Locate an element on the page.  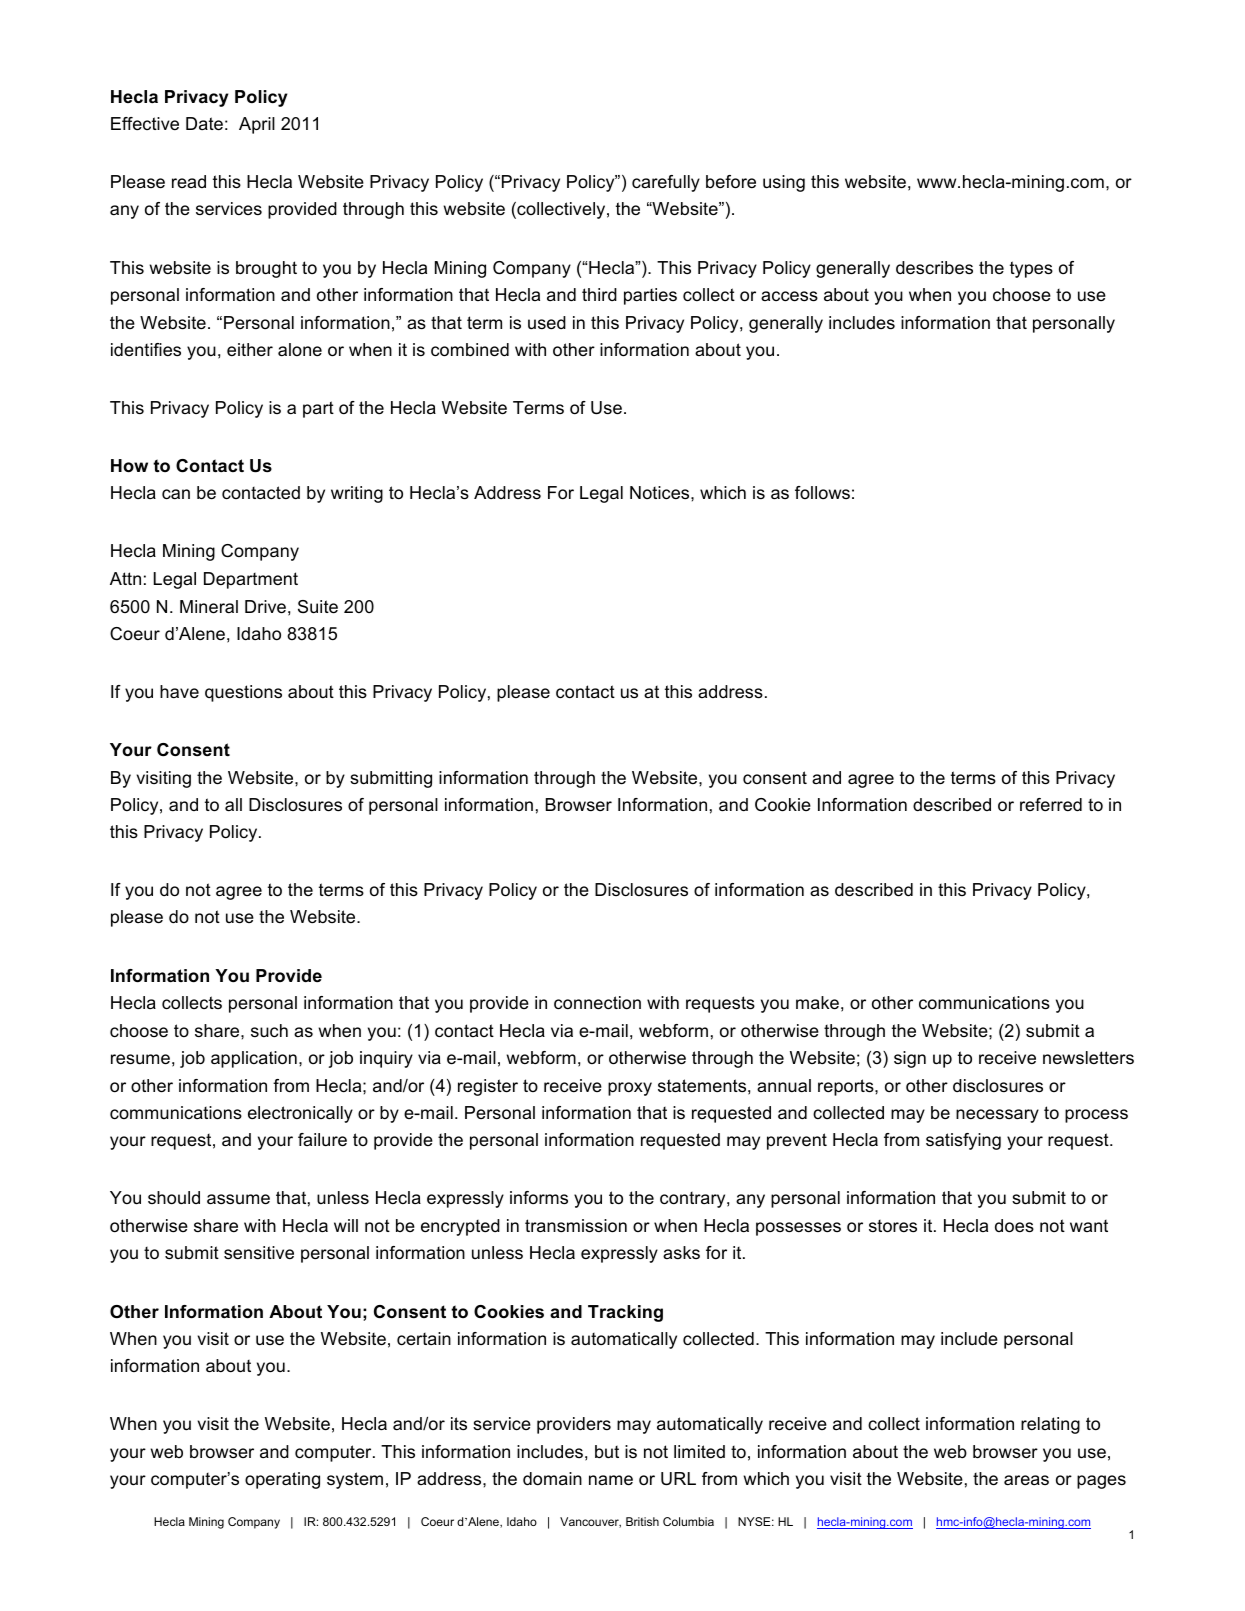
sign is located at coordinates (910, 1059).
